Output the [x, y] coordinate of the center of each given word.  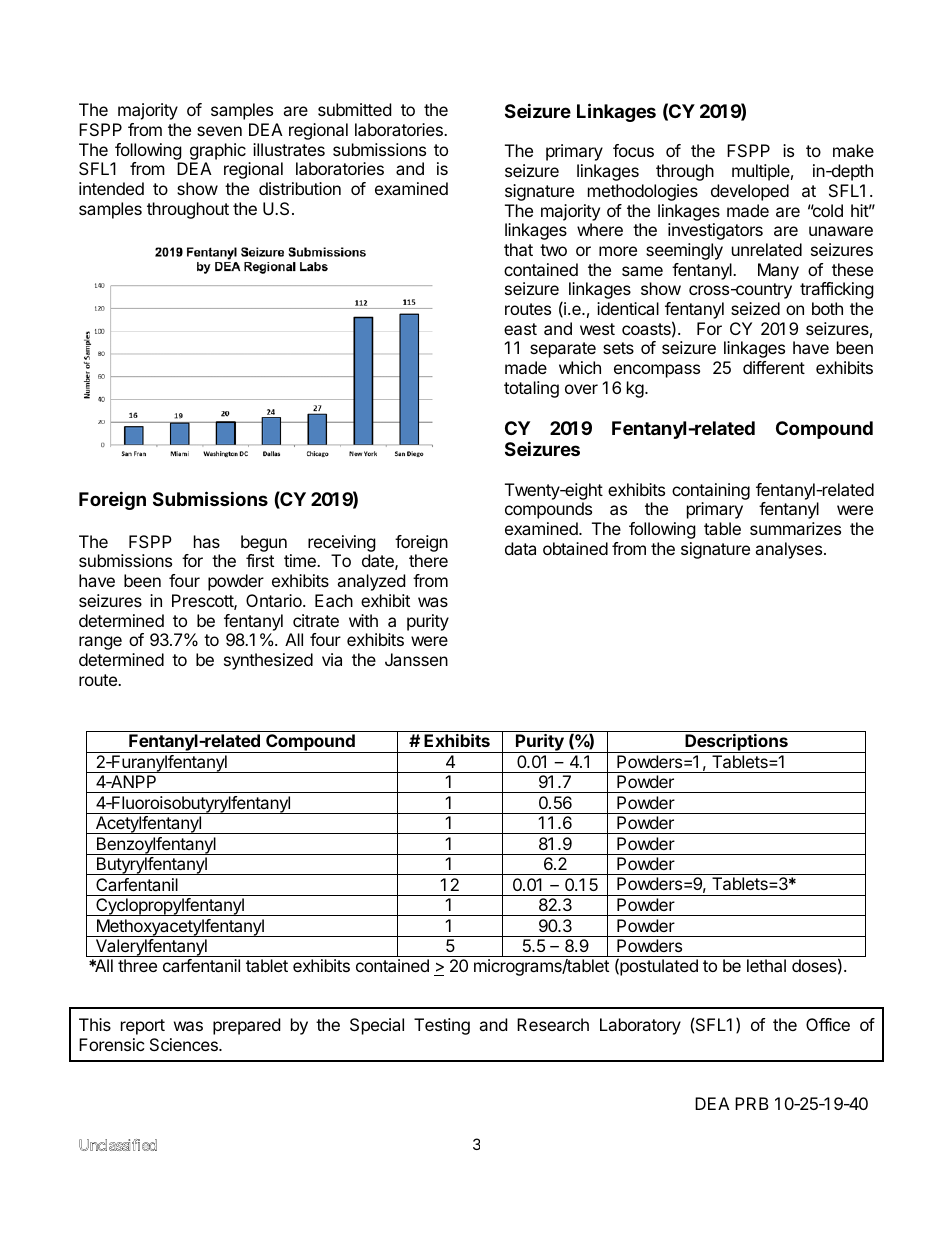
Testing [442, 1026]
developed [750, 192]
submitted [354, 109]
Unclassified [118, 1145]
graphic [218, 151]
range [100, 643]
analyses [788, 550]
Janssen [416, 659]
